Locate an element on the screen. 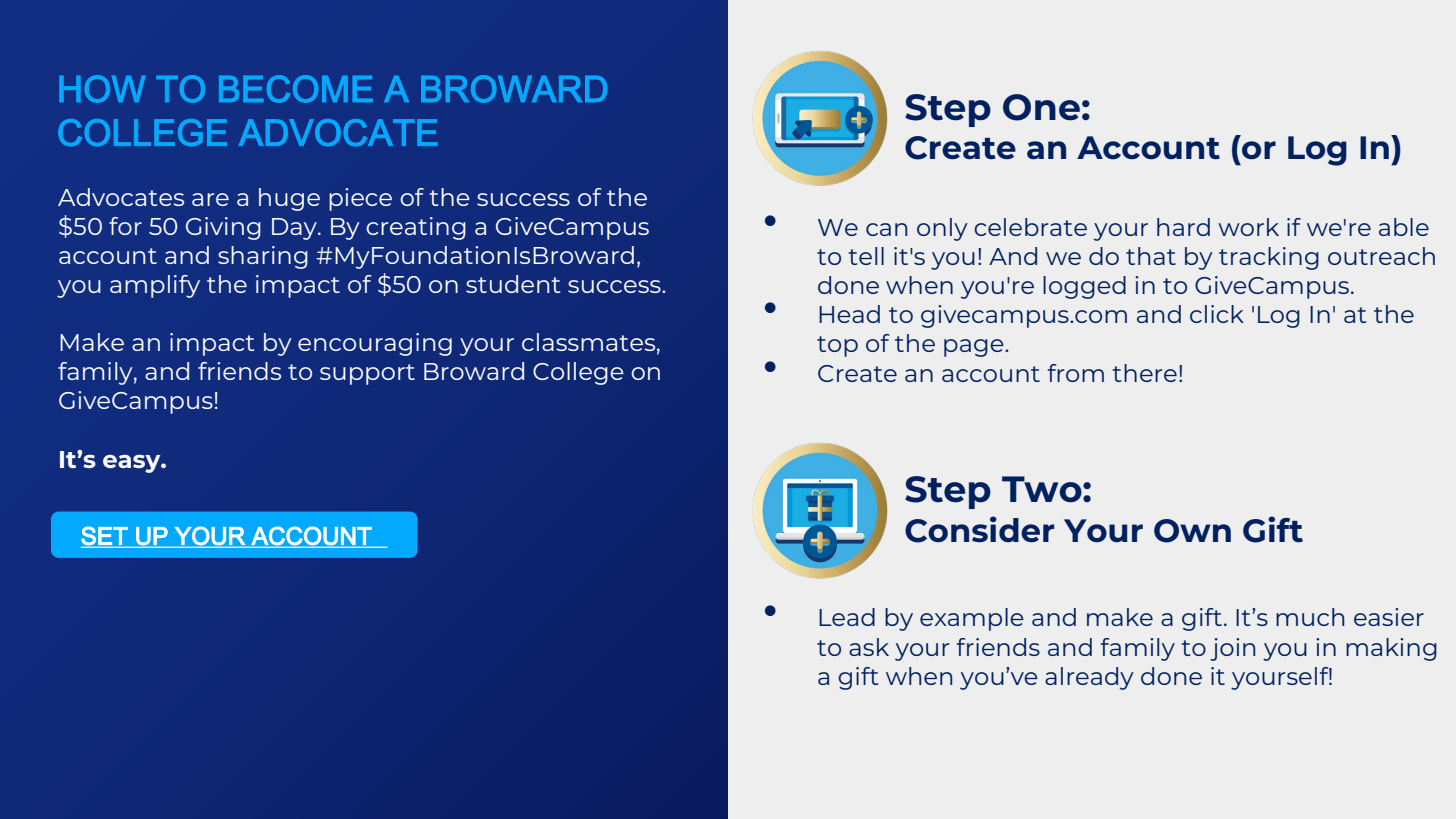 The width and height of the screenshot is (1456, 819). Consider is located at coordinates (979, 529).
